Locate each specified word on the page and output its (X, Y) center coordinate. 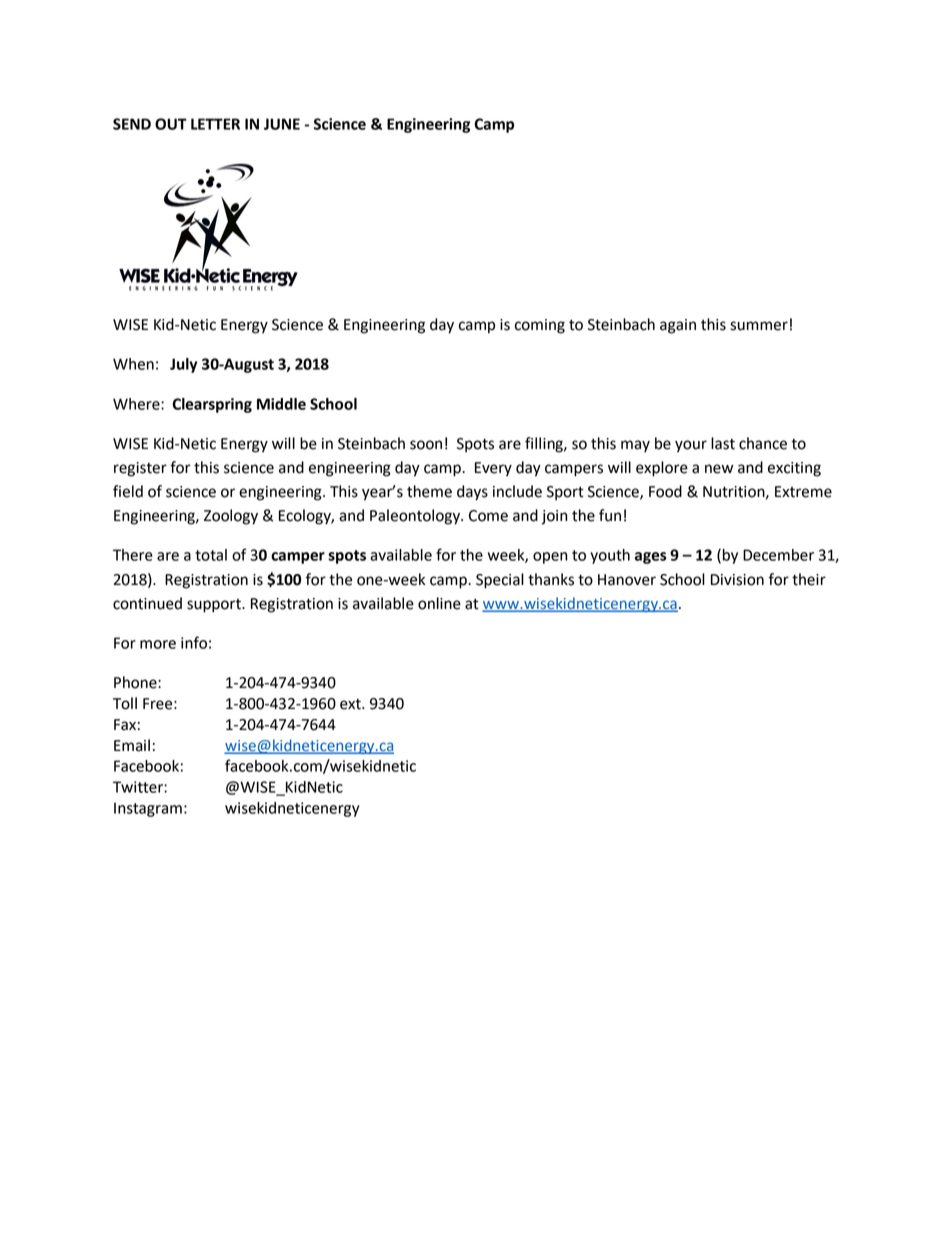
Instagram (148, 810)
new (719, 469)
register (140, 469)
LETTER (215, 124)
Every (493, 469)
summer (759, 326)
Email (132, 745)
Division (737, 580)
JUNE (282, 124)
